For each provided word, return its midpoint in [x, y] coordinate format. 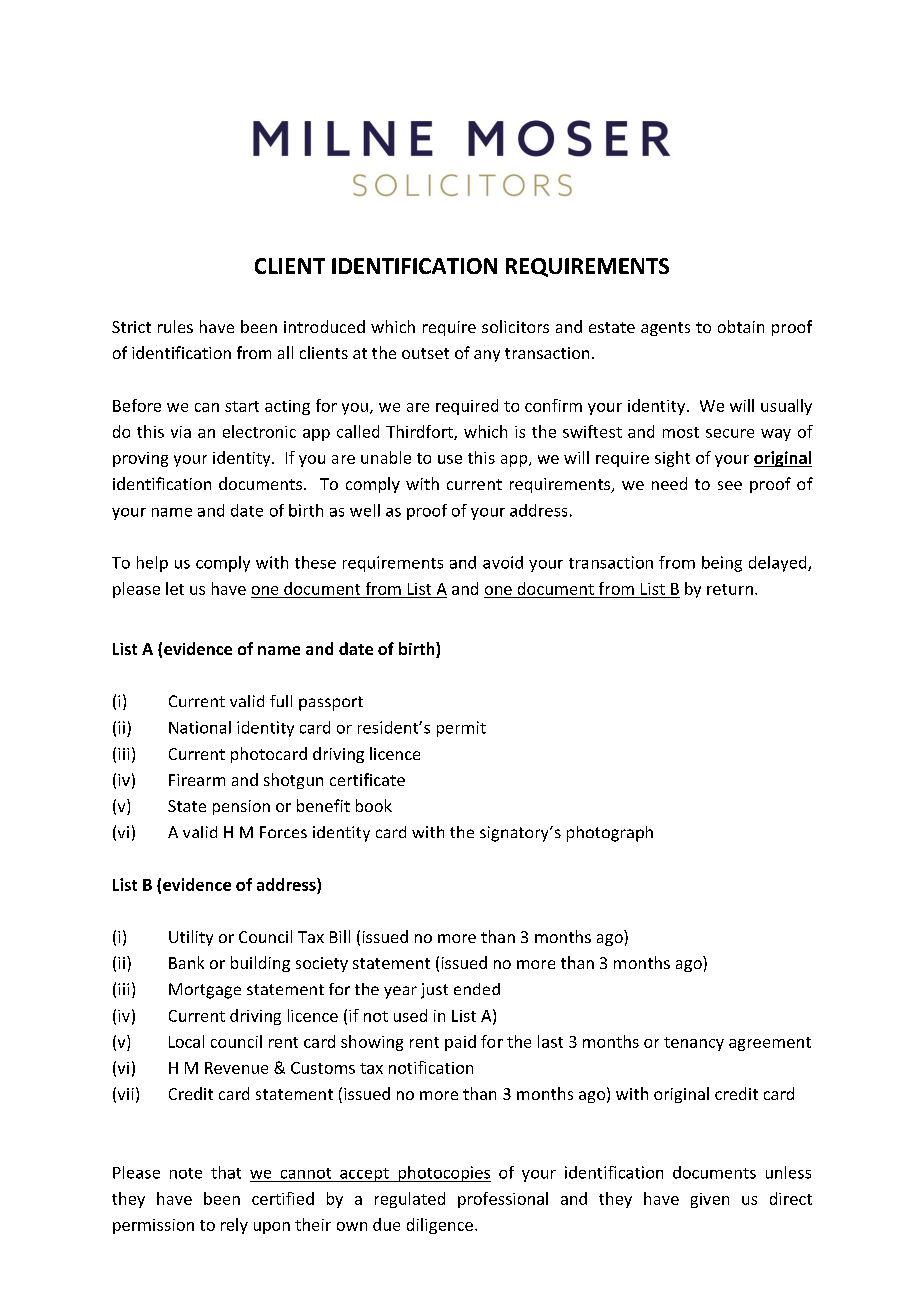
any [487, 356]
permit [461, 729]
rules [175, 326]
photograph [610, 834]
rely [234, 1226]
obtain [741, 326]
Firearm [197, 780]
